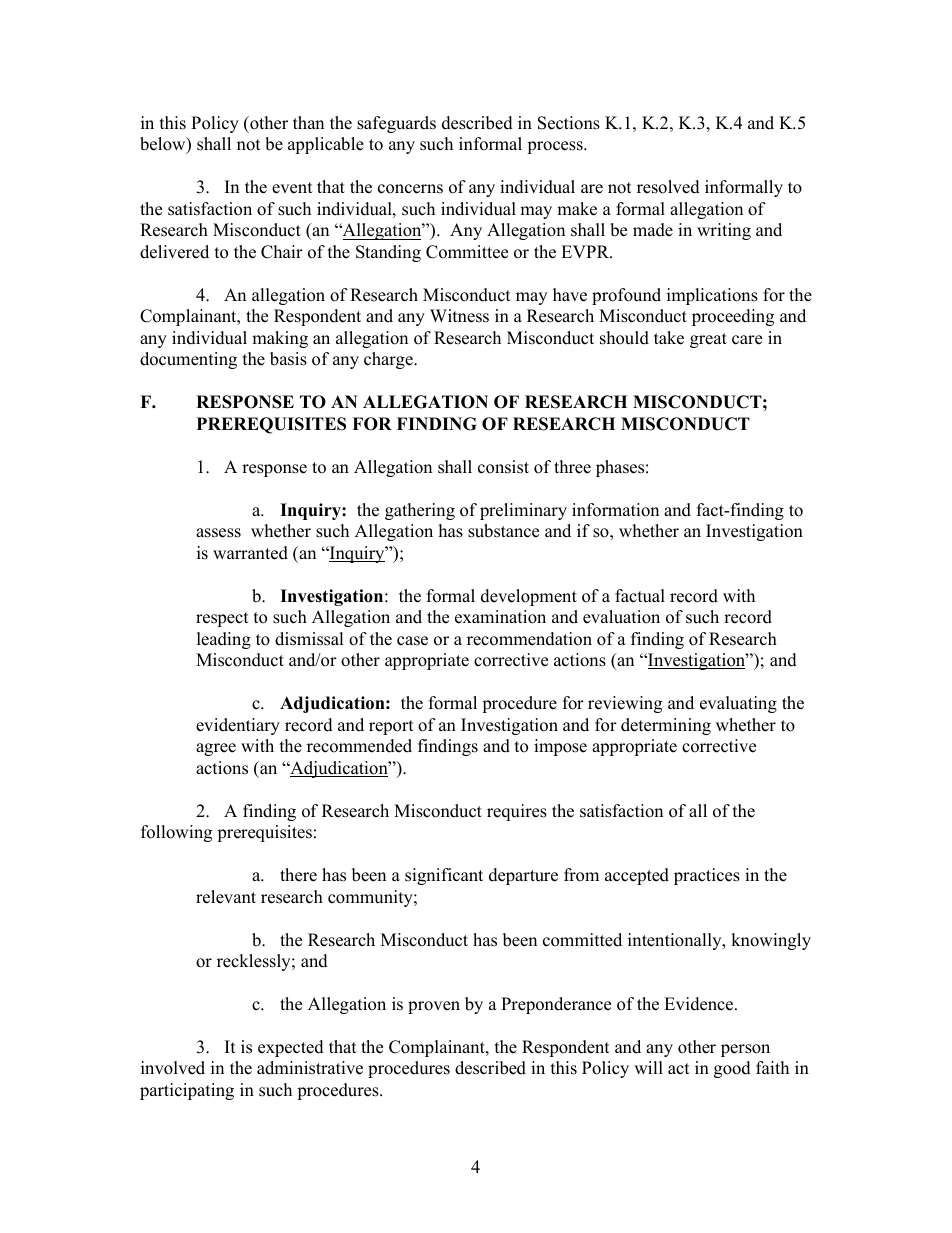 The image size is (952, 1233). Describe the element at coordinates (615, 510) in the image. I see `information` at that location.
